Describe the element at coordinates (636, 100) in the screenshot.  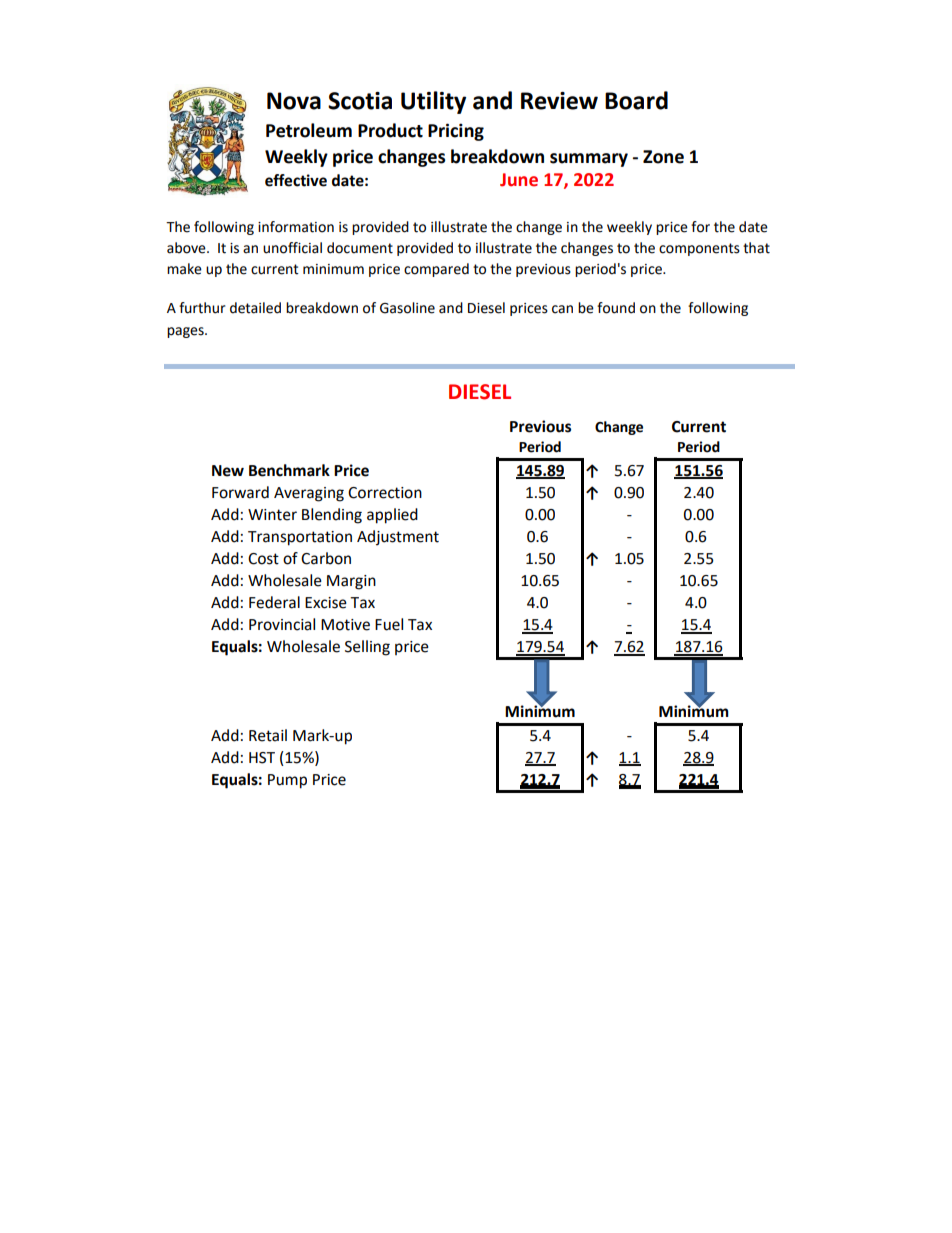
I see `Board` at that location.
